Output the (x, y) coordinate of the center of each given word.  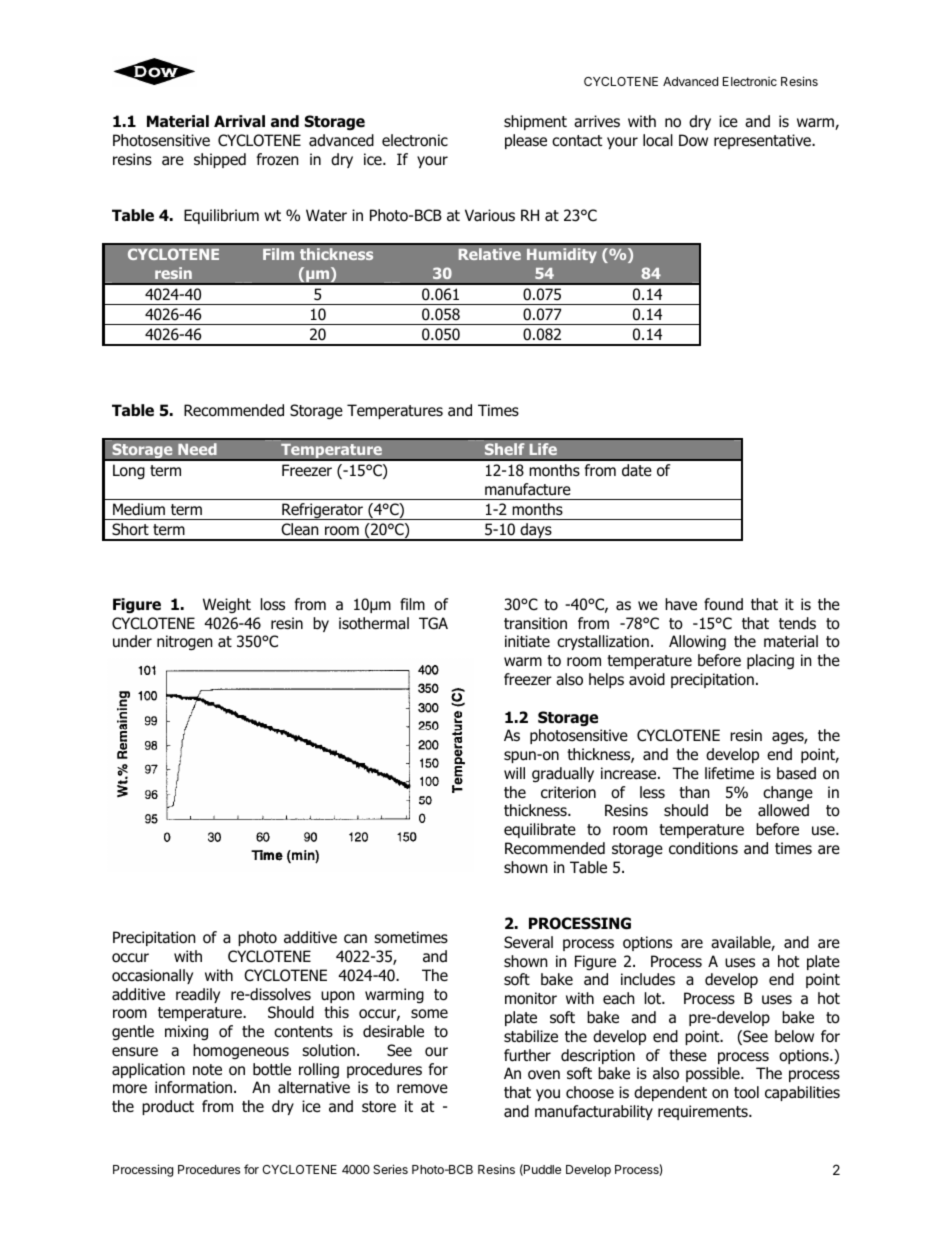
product (168, 1107)
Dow (693, 140)
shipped (220, 160)
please (526, 141)
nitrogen (184, 643)
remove (422, 1089)
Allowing (697, 643)
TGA (433, 623)
